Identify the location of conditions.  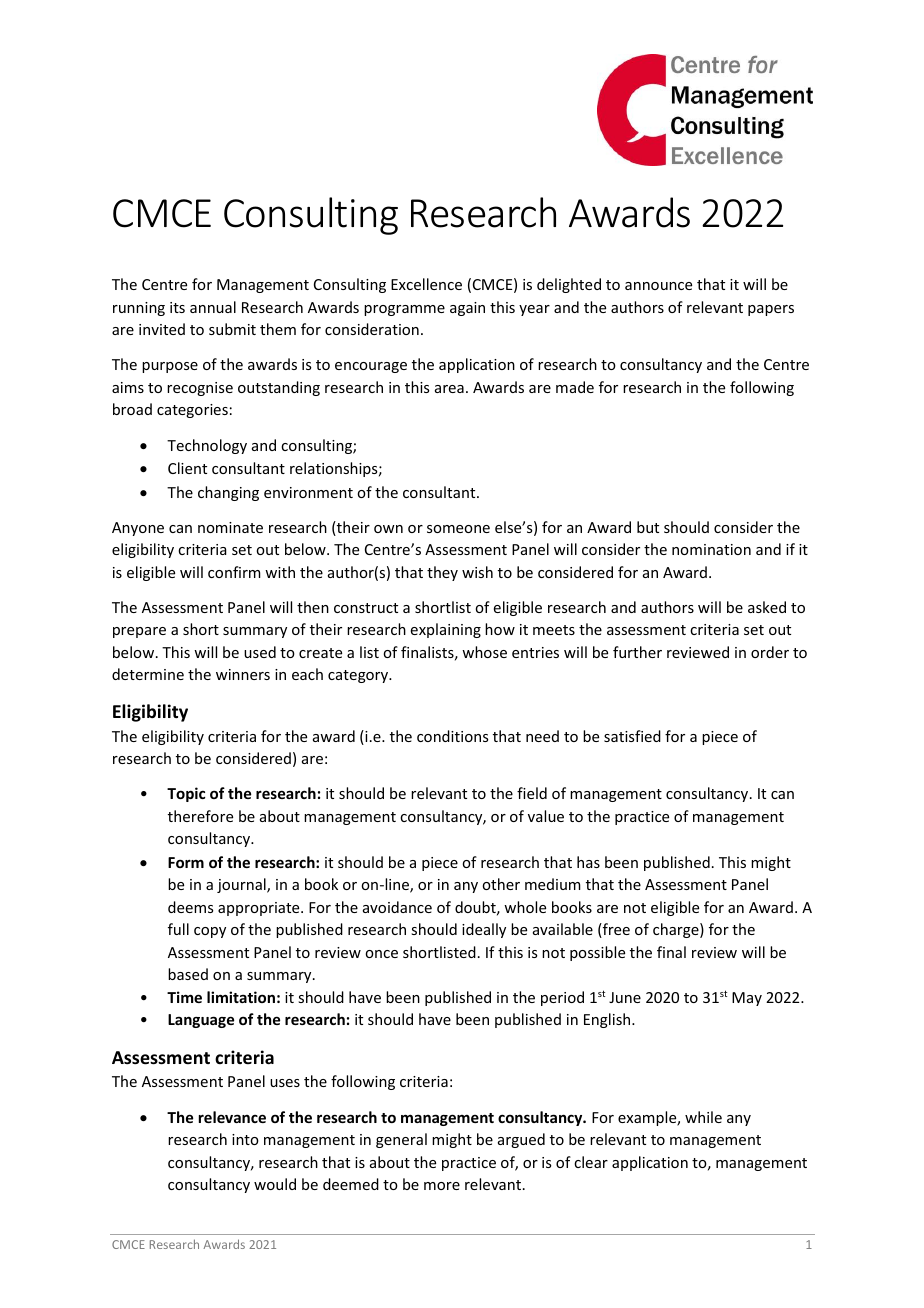
(452, 736).
